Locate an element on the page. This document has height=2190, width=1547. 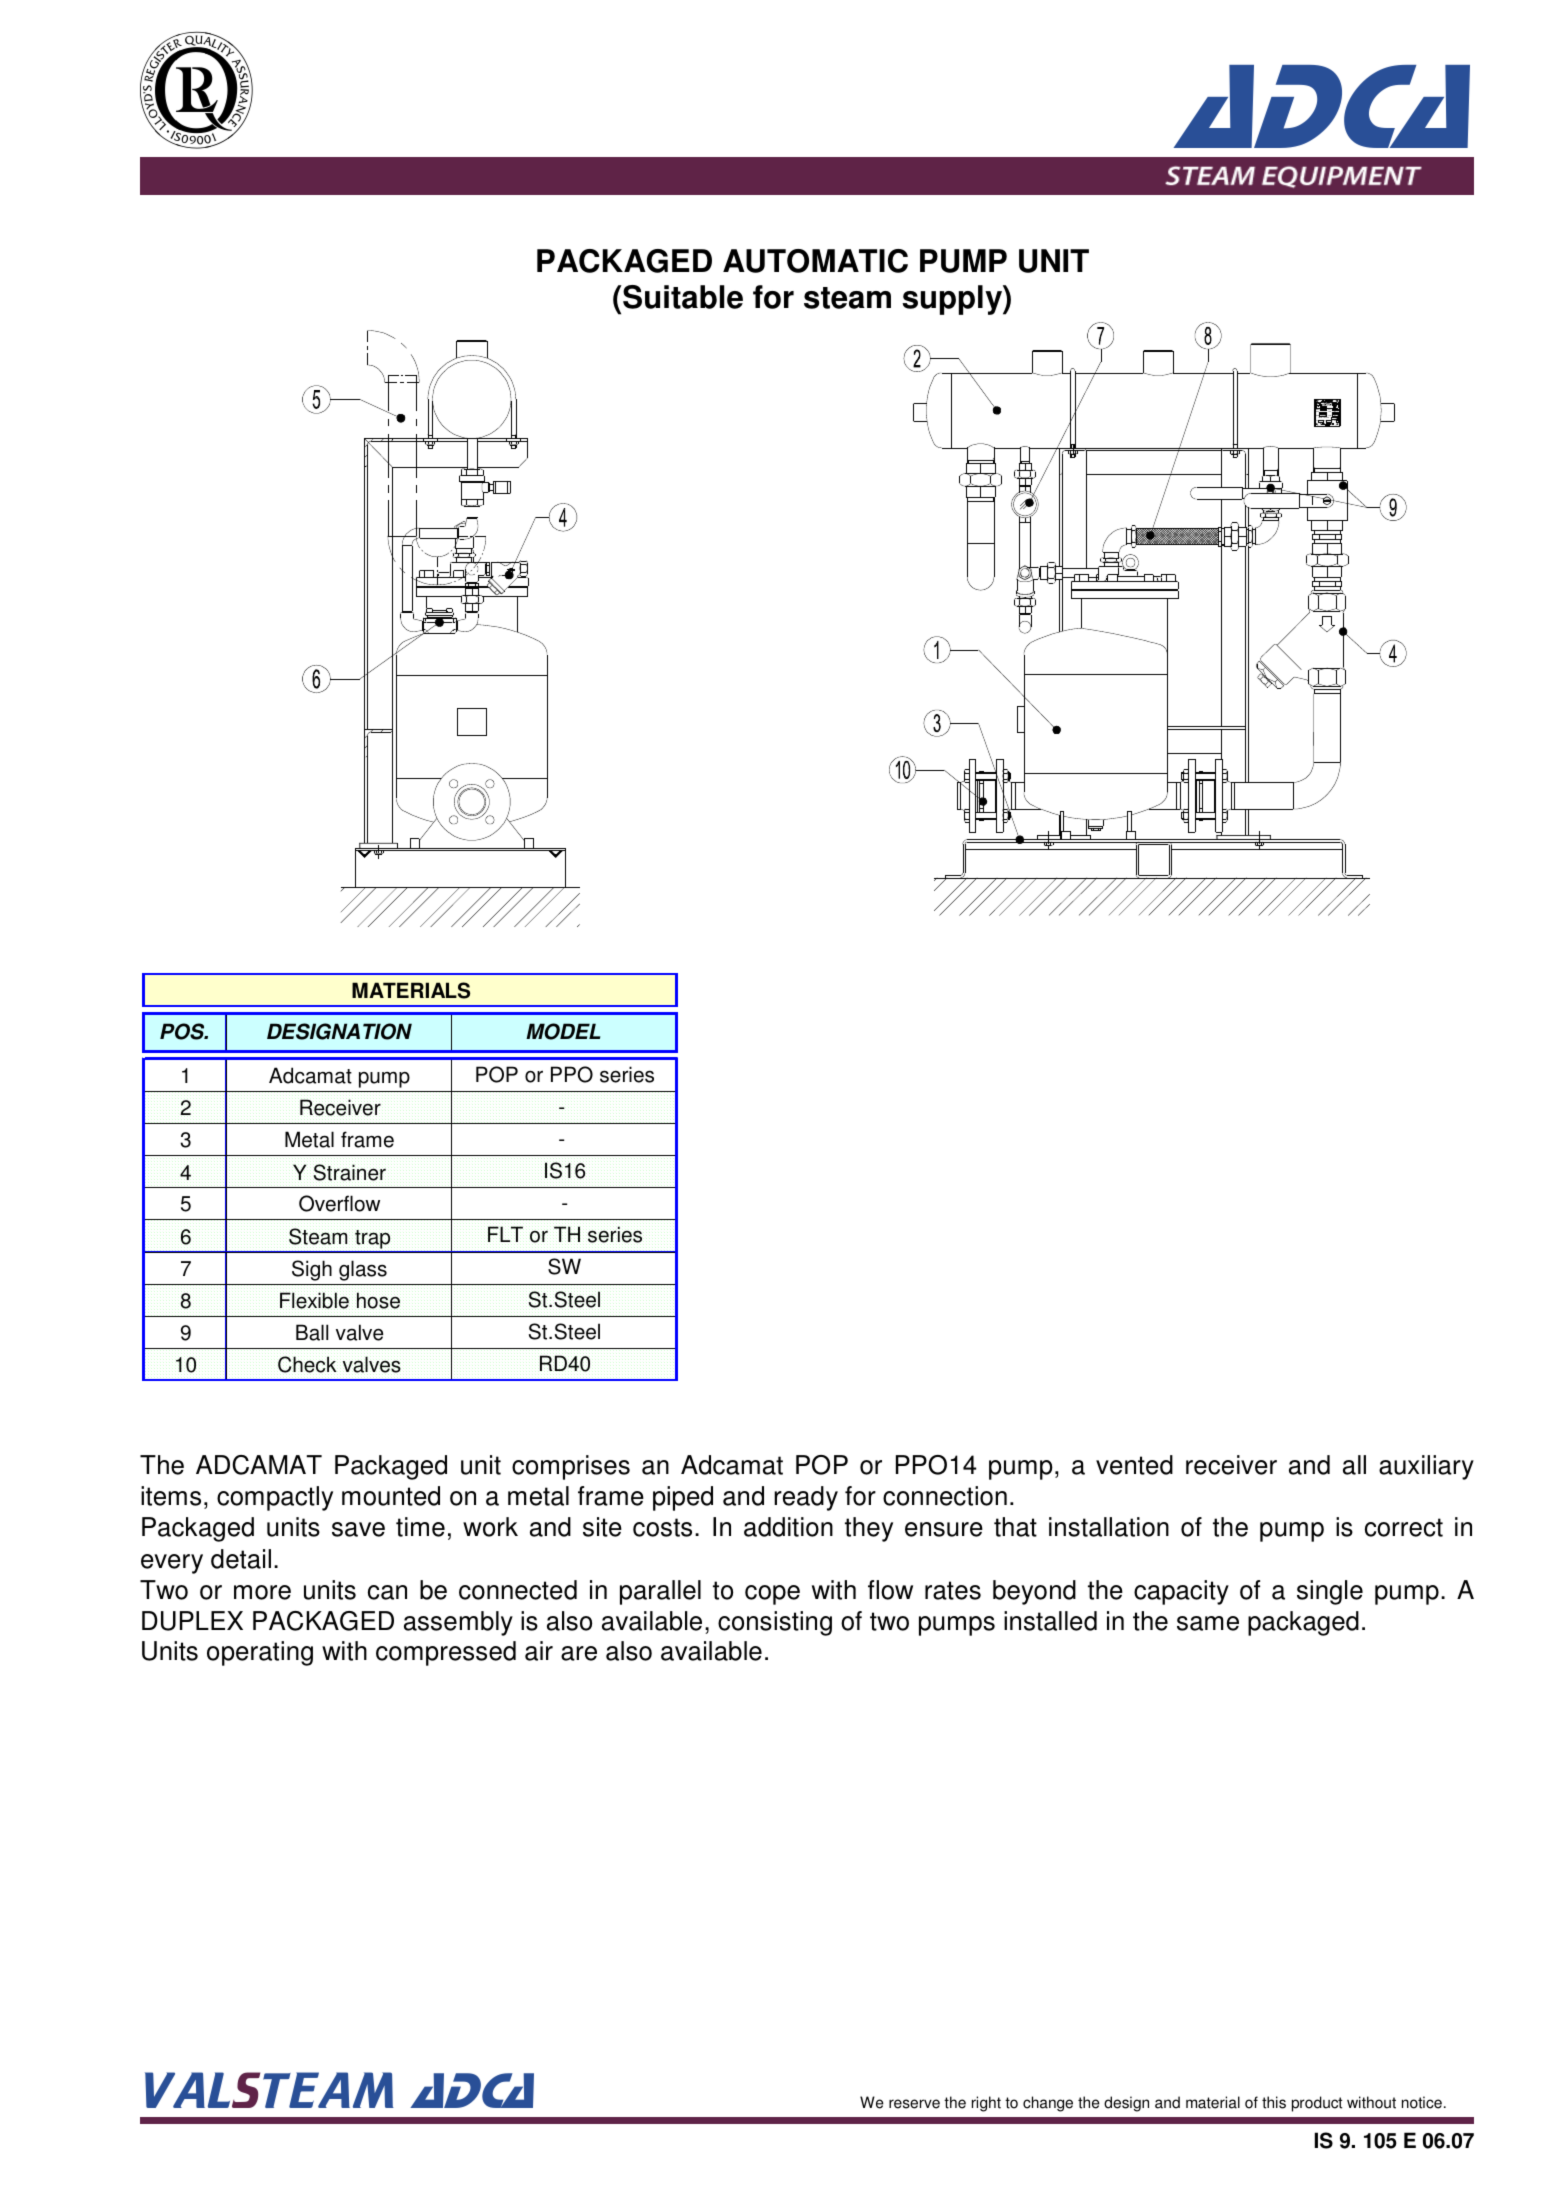
single is located at coordinates (1330, 1592).
